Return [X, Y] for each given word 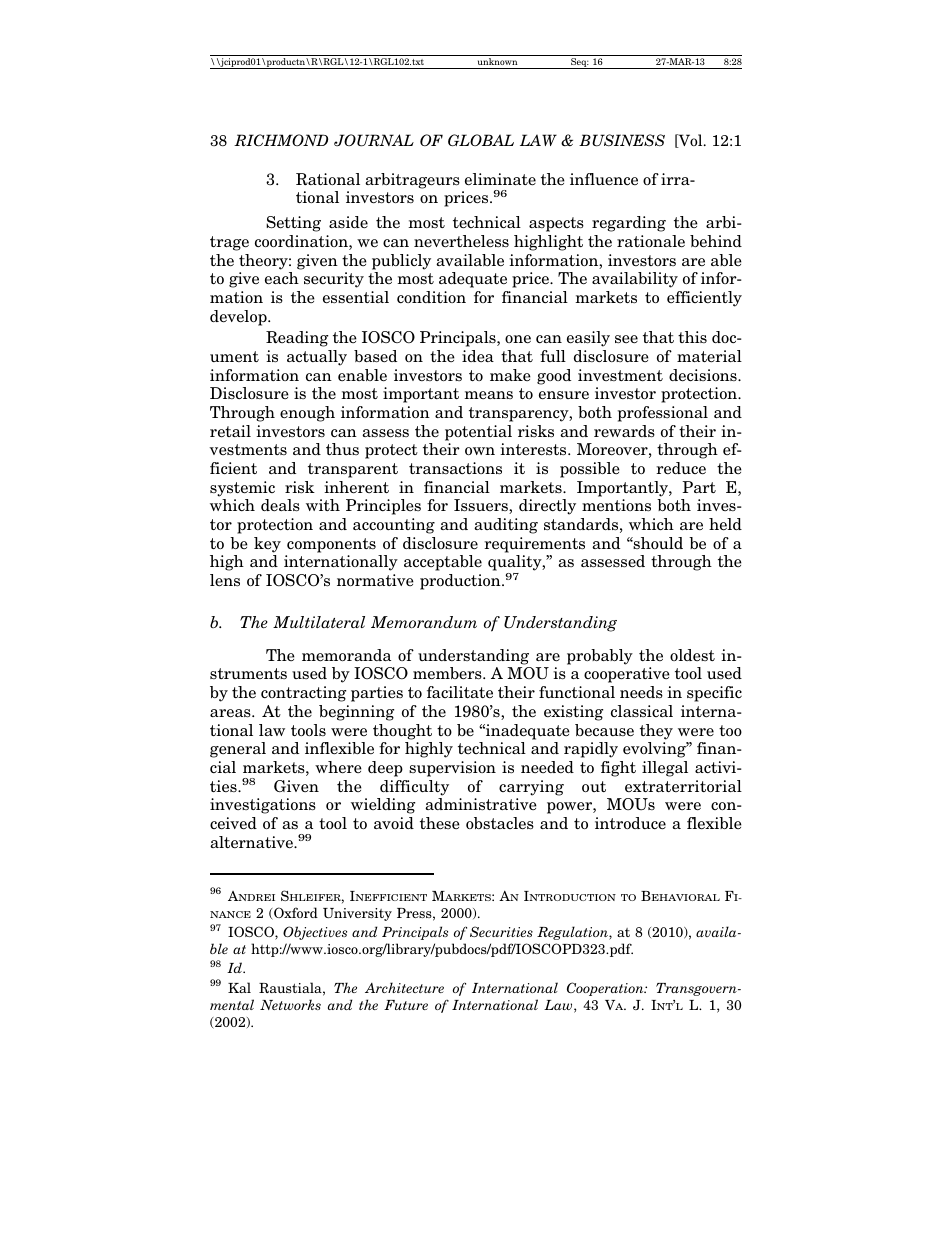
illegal [665, 769]
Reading [297, 339]
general [238, 750]
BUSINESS [622, 140]
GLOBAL [481, 140]
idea [478, 356]
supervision [452, 769]
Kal [239, 987]
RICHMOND [281, 140]
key [267, 545]
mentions [616, 505]
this [692, 337]
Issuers [482, 506]
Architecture [404, 987]
